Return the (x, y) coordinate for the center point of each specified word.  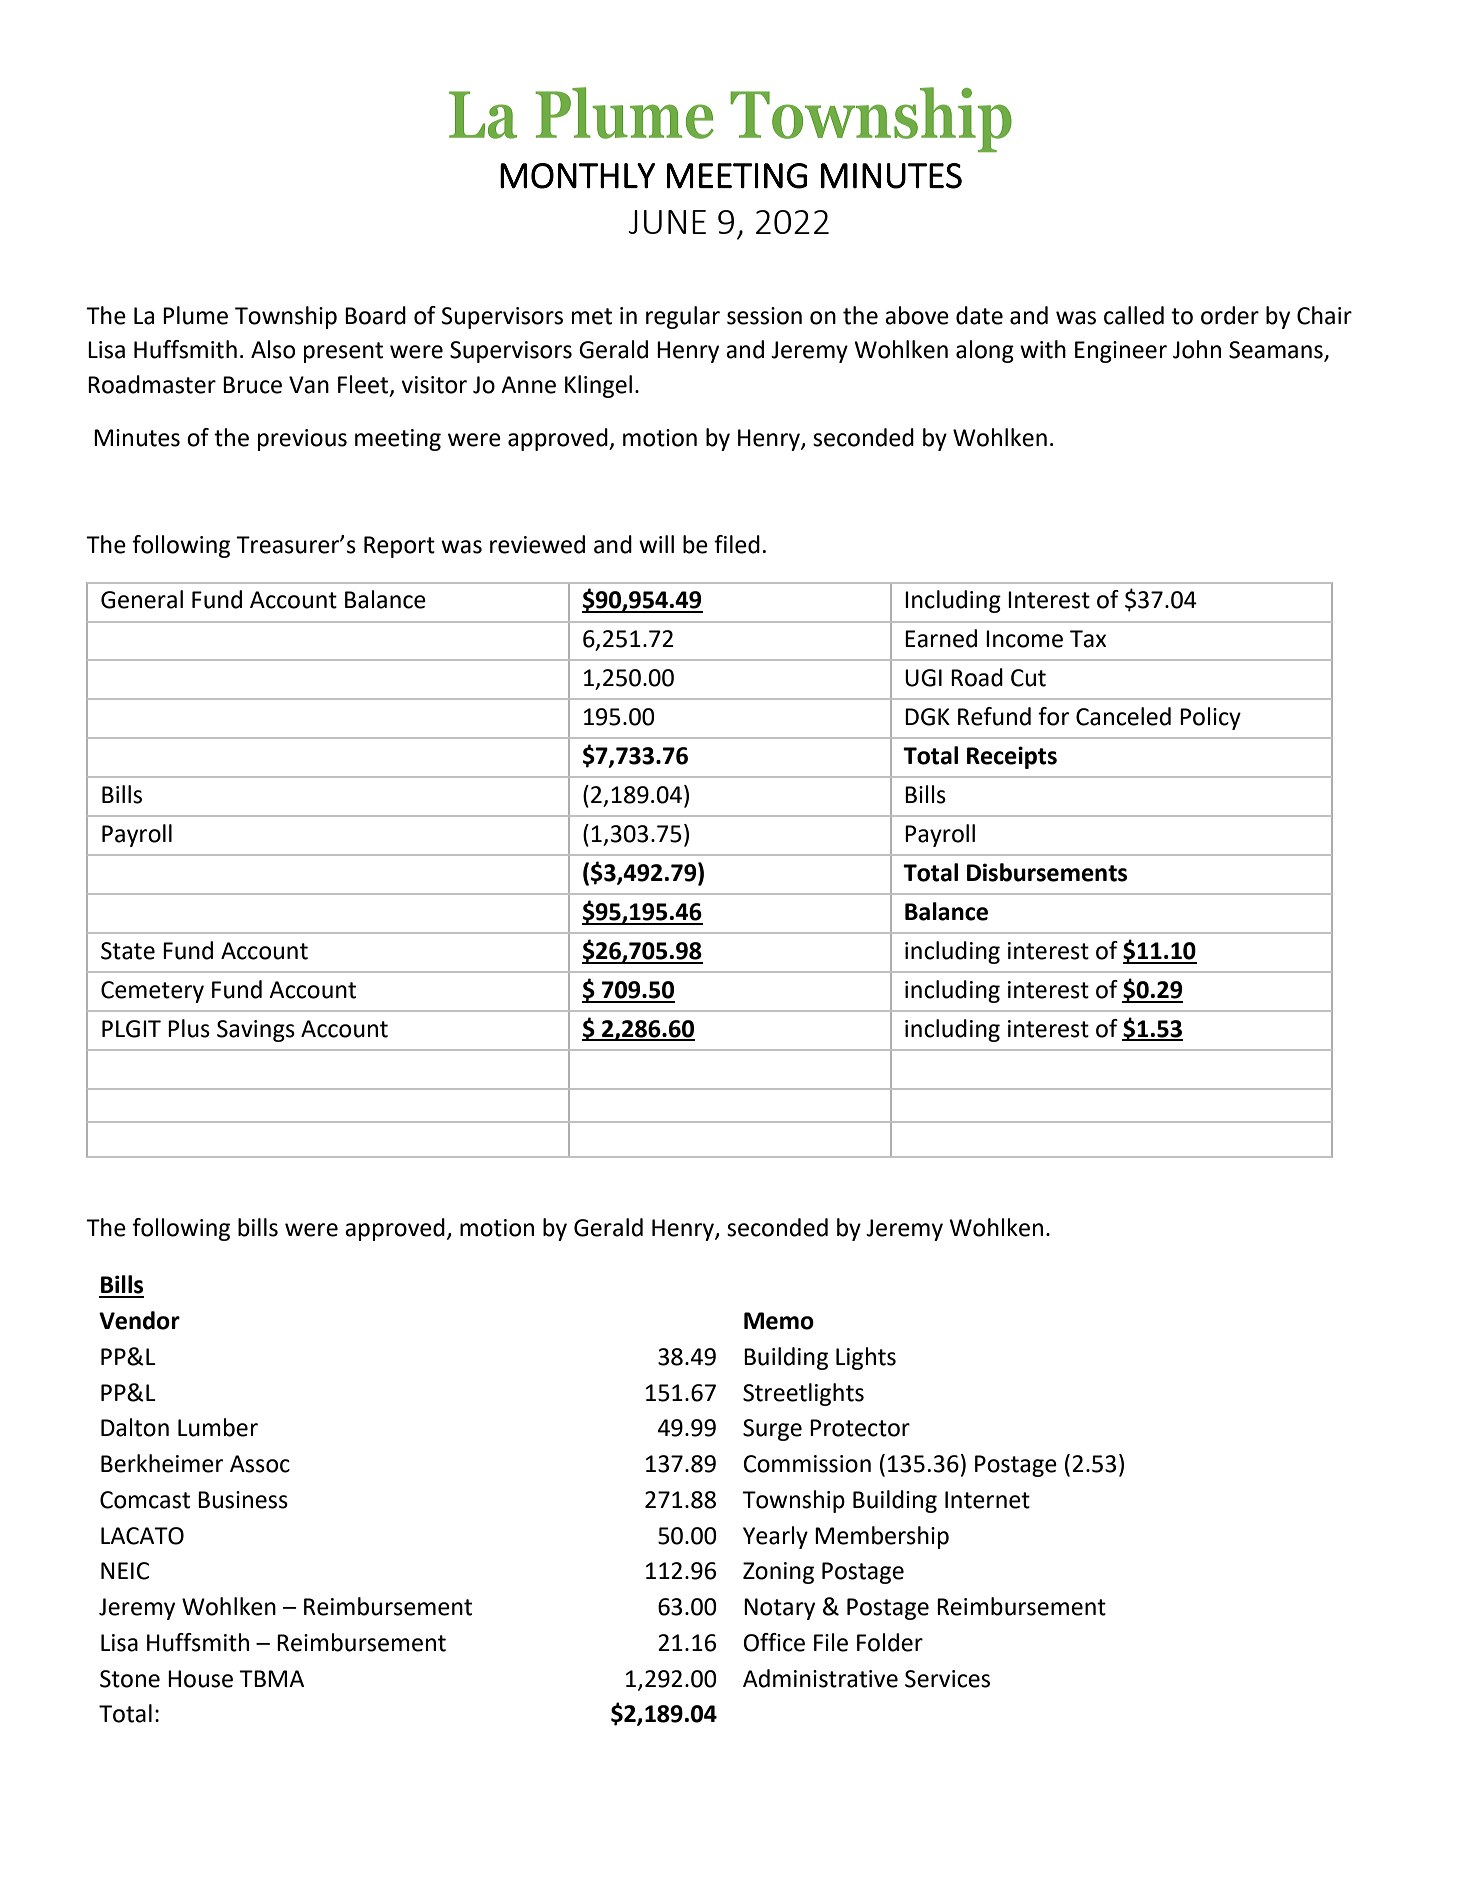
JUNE (667, 222)
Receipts (1012, 757)
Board (375, 315)
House (200, 1679)
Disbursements (1047, 872)
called (1134, 315)
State (128, 951)
